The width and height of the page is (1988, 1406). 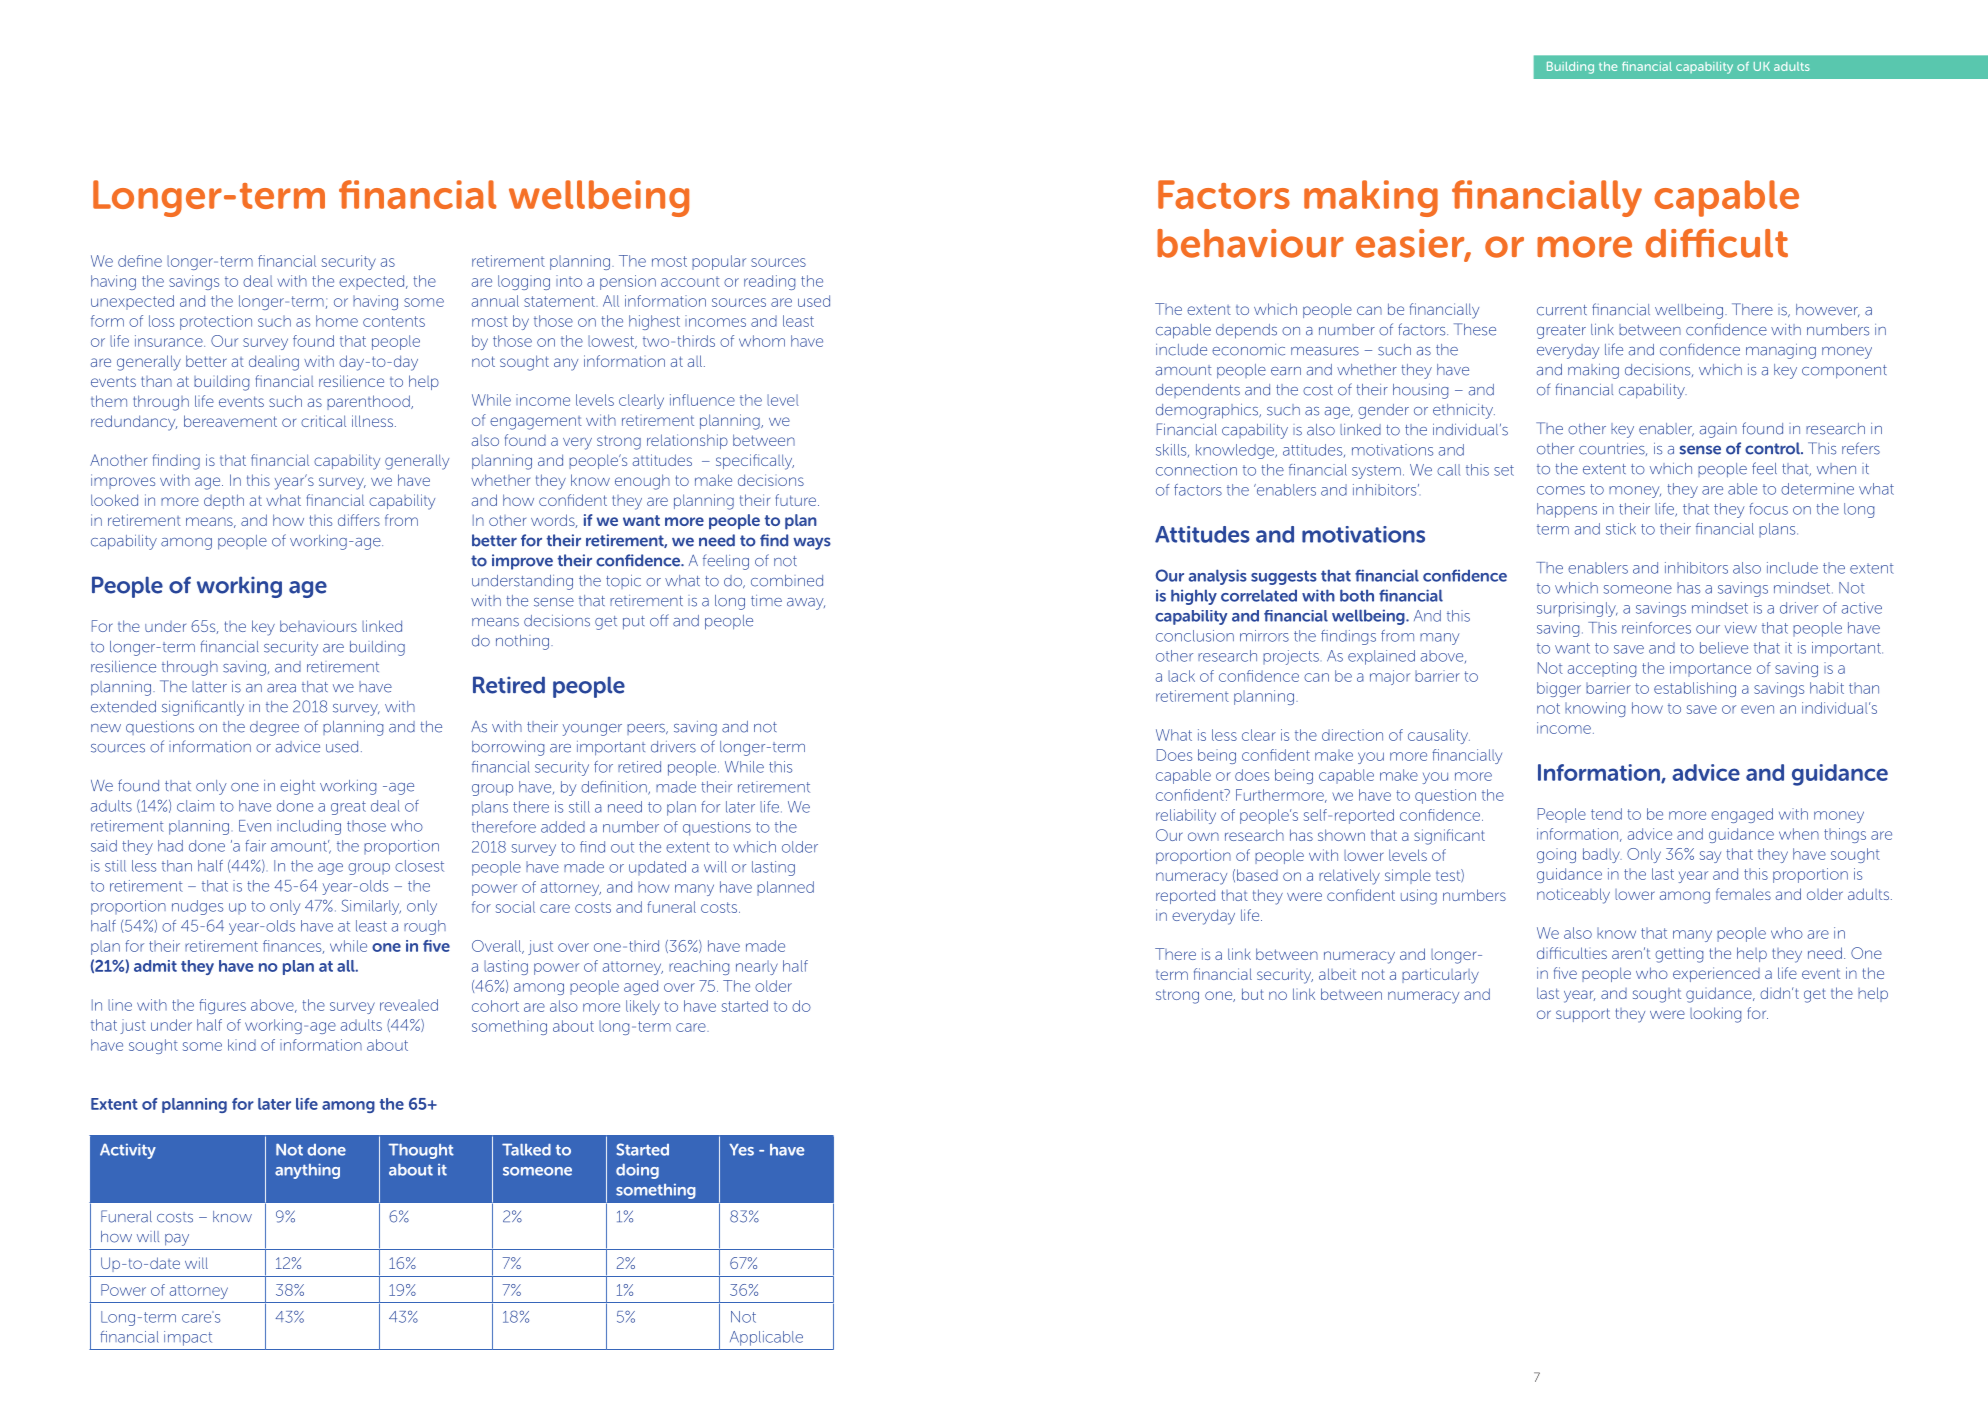 I want to click on current, so click(x=1562, y=310).
